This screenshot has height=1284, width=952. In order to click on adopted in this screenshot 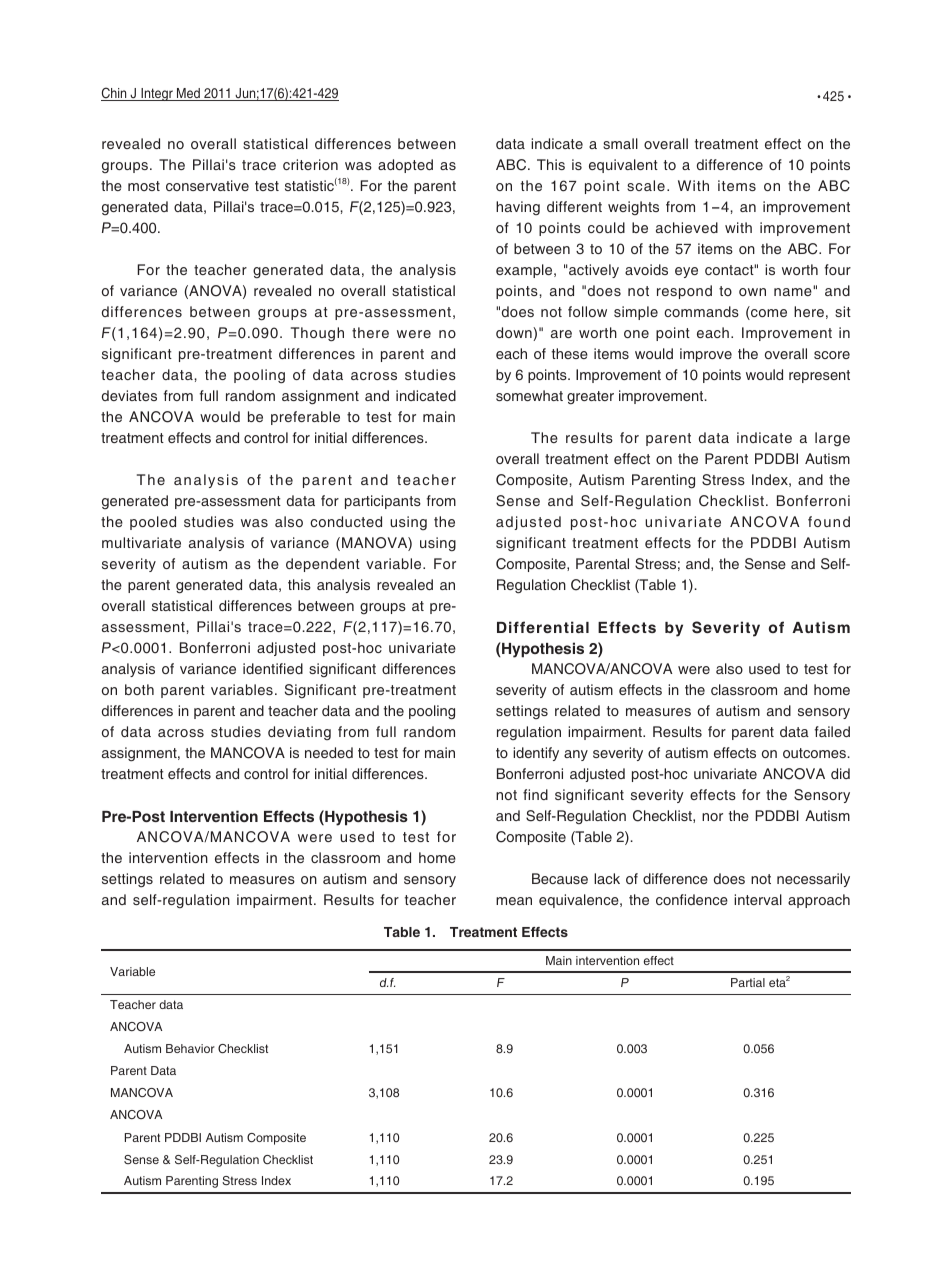, I will do `click(405, 166)`.
